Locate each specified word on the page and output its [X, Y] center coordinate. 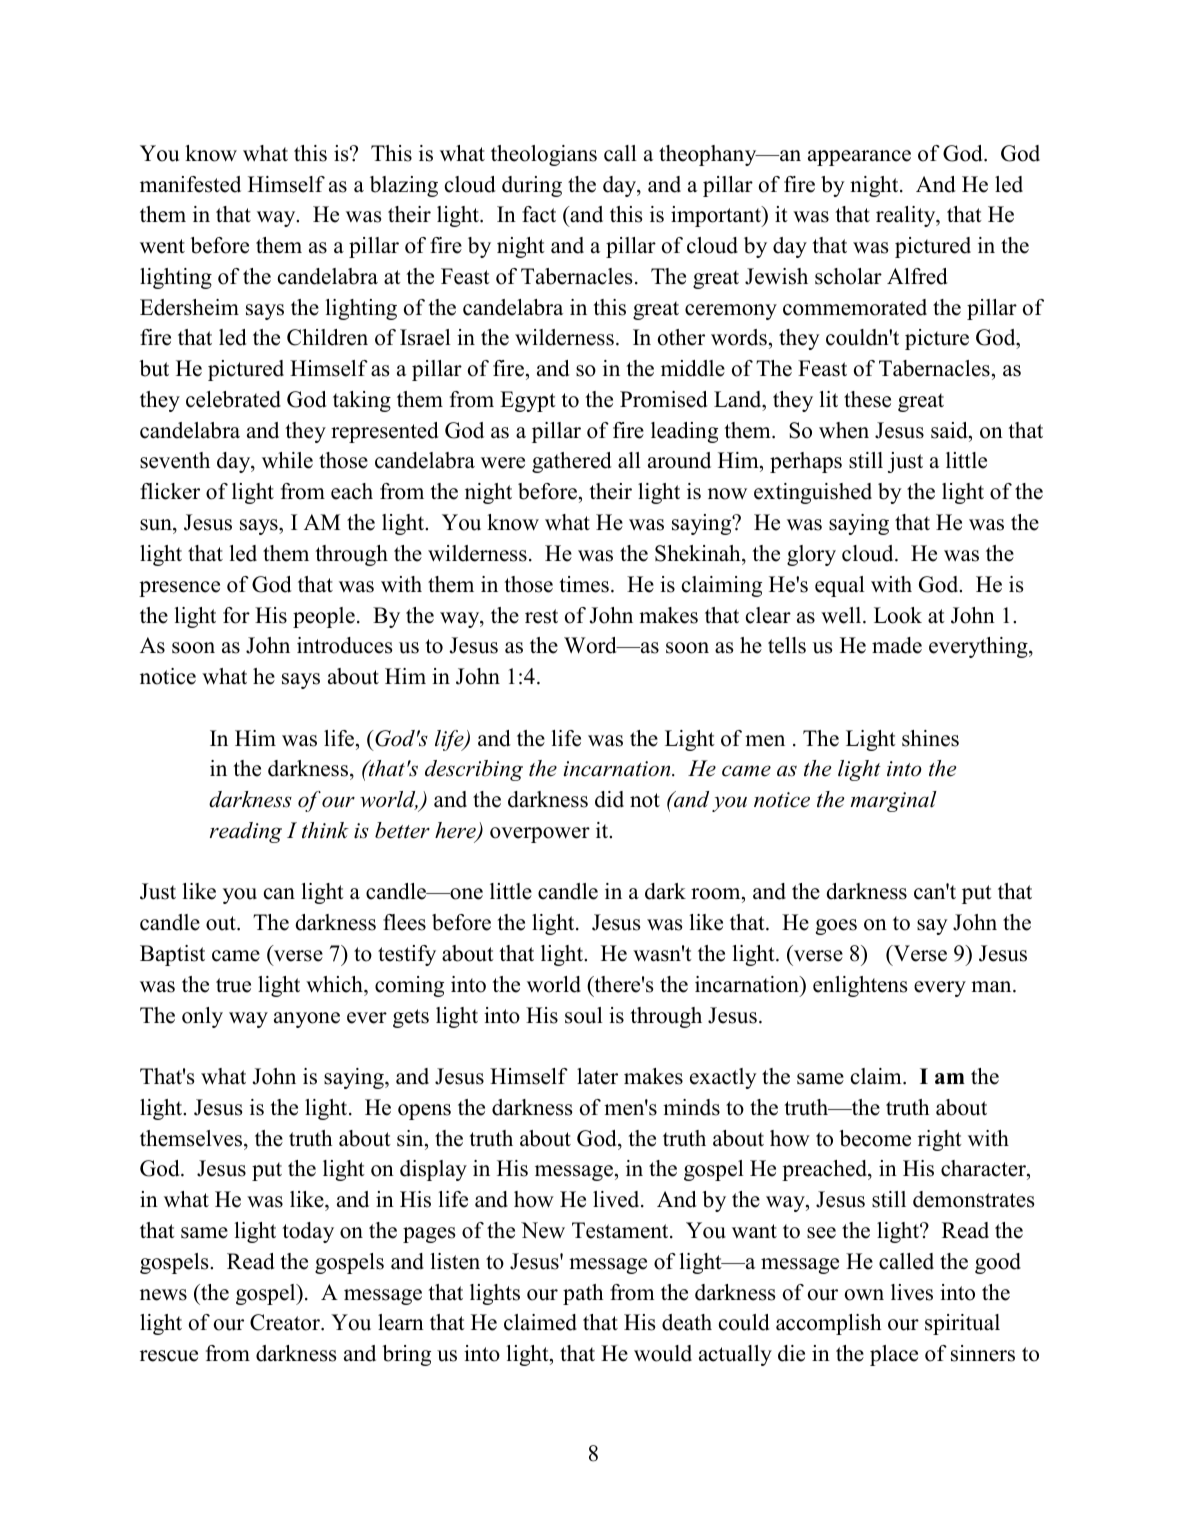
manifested [190, 184]
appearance [859, 158]
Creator [286, 1322]
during [532, 186]
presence [179, 589]
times [584, 584]
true [233, 985]
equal [840, 586]
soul [584, 1015]
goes [836, 927]
